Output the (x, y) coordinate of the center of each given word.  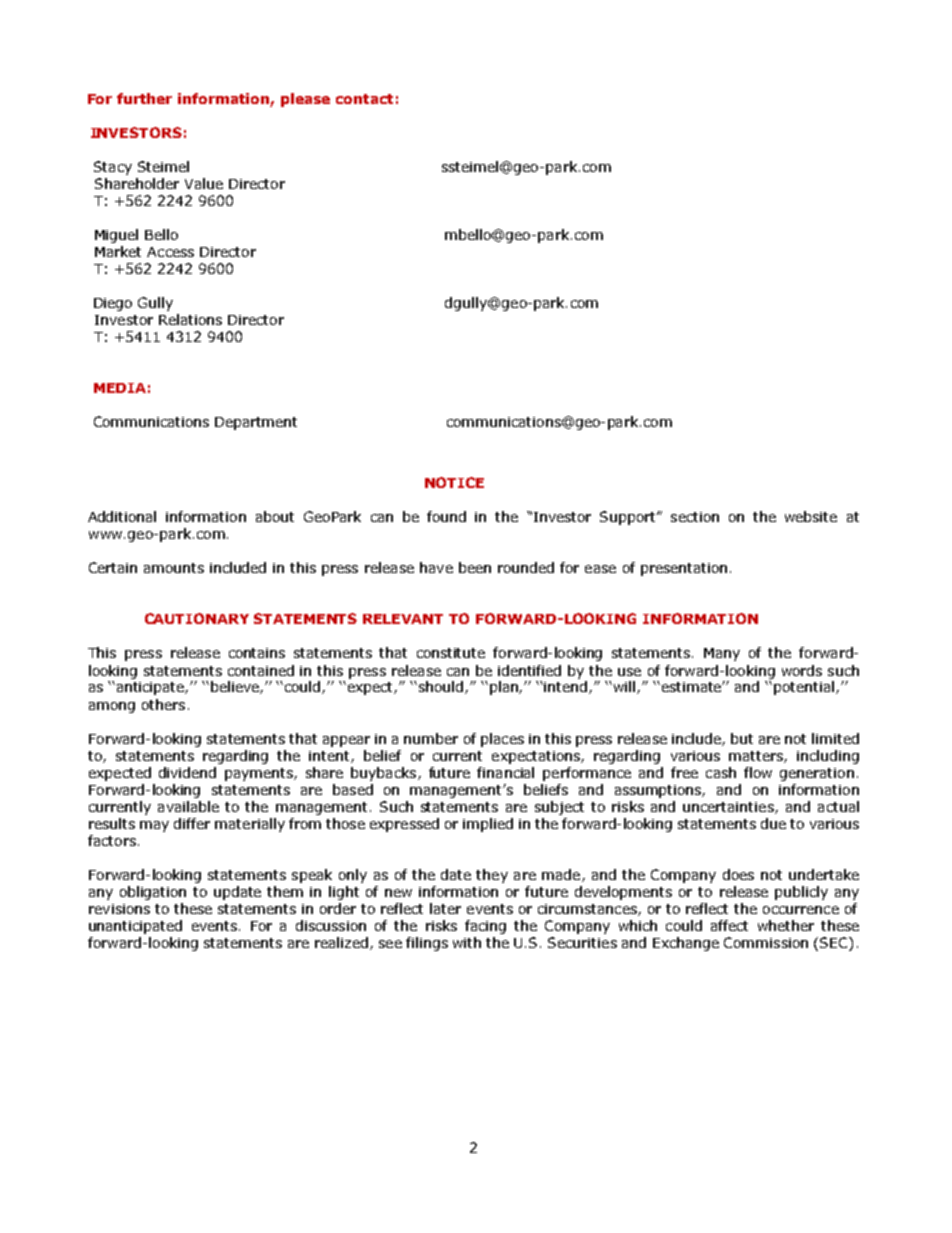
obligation (153, 893)
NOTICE (454, 482)
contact (364, 99)
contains (257, 653)
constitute (451, 653)
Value (204, 183)
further (144, 98)
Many (722, 654)
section (695, 517)
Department (256, 423)
